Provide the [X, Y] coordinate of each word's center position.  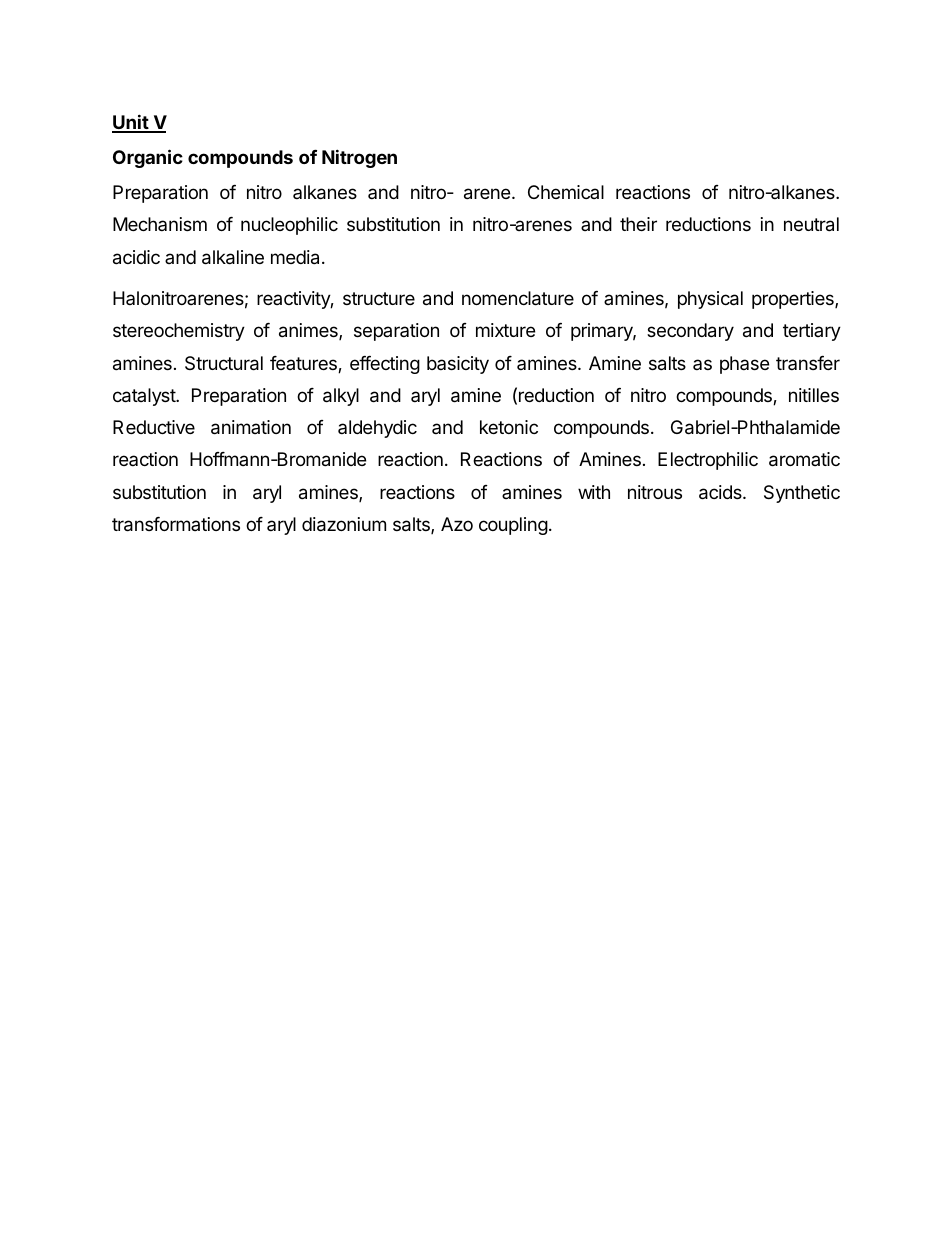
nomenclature [518, 298]
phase [744, 365]
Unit [131, 123]
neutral [811, 224]
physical [710, 300]
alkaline [233, 257]
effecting [385, 365]
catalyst [145, 397]
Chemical [566, 192]
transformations [176, 524]
